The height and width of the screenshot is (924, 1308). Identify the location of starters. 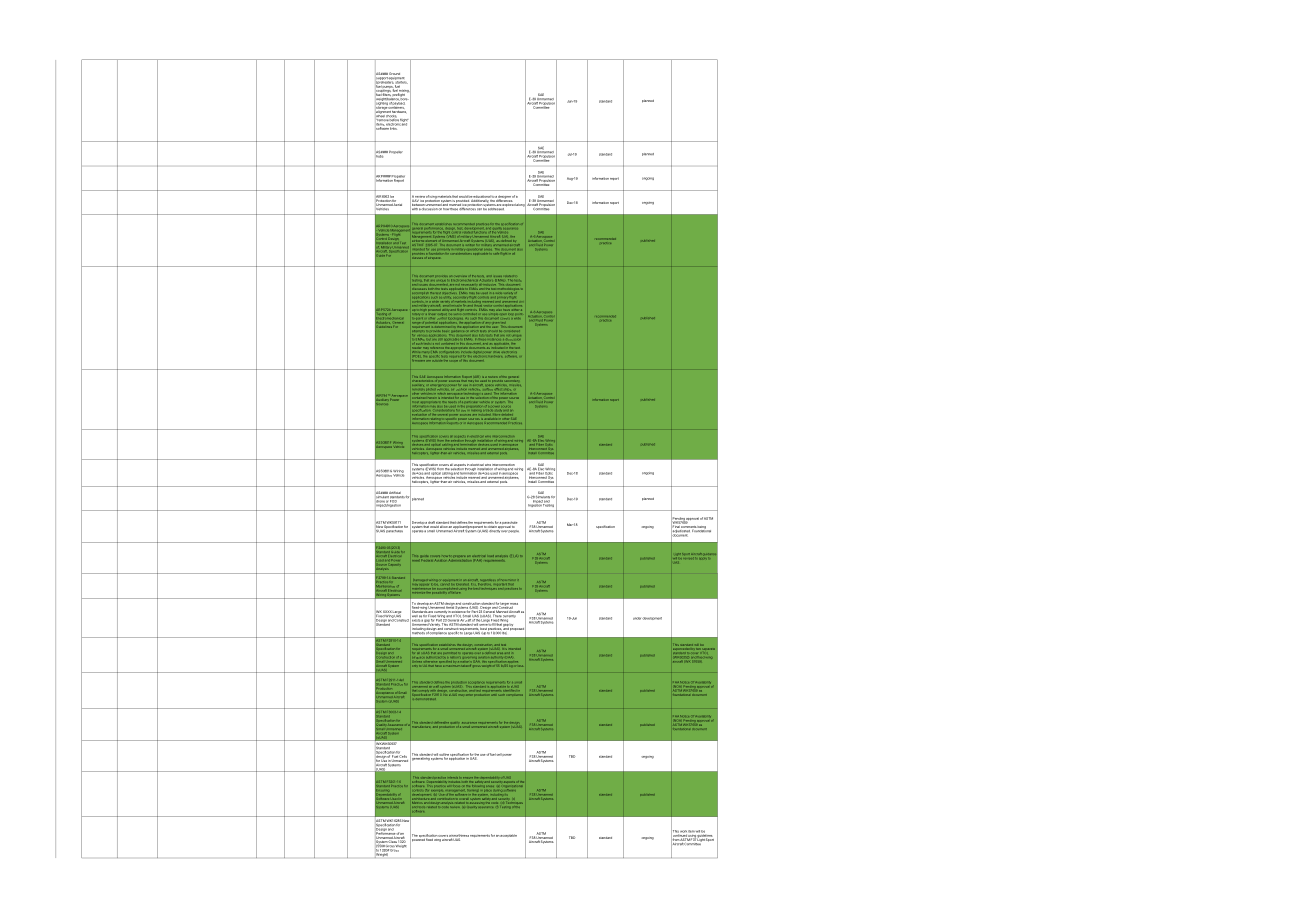
(400, 83).
